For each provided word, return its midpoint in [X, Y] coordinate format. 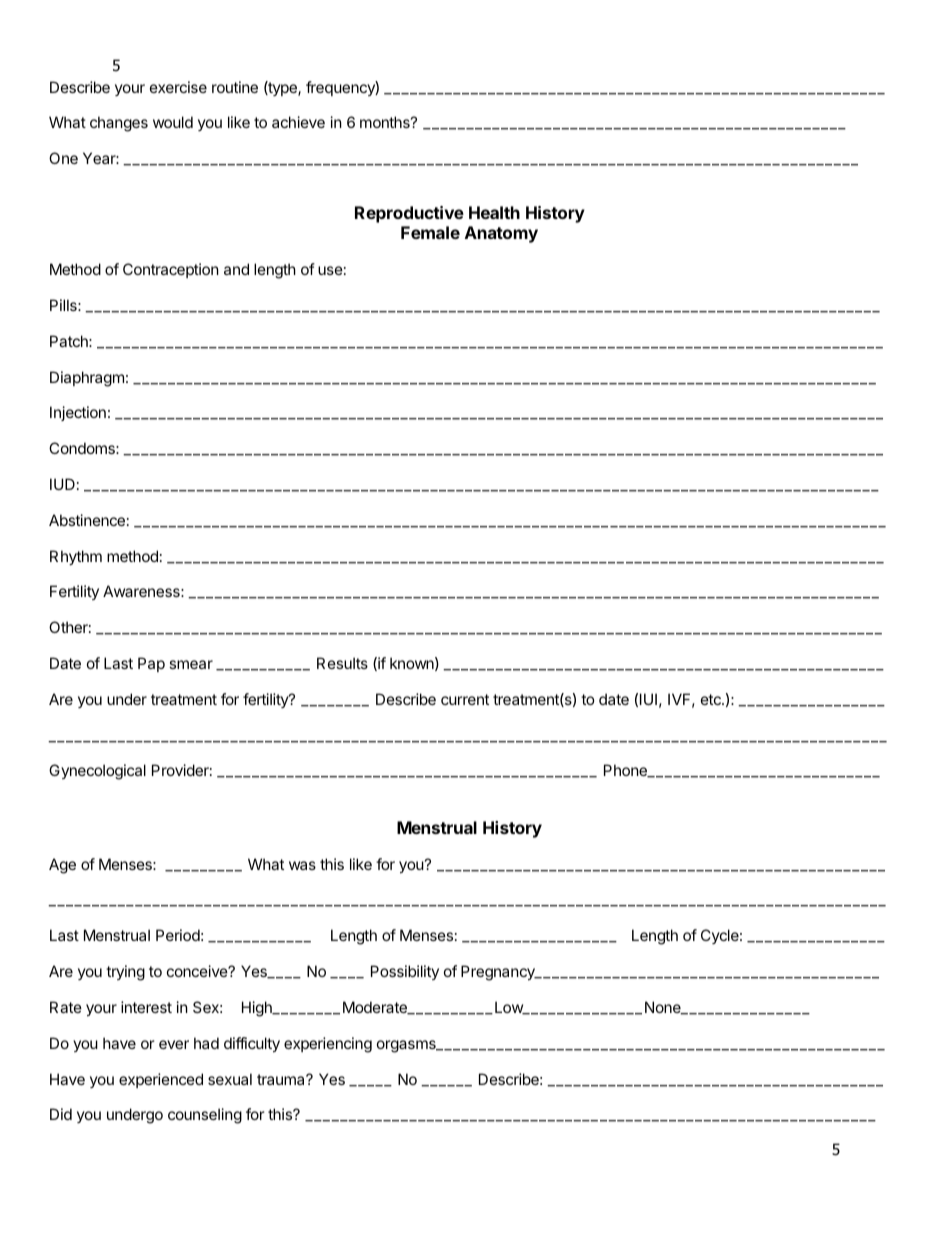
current [465, 699]
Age [62, 866]
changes [119, 124]
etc [712, 699]
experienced [161, 1080]
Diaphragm [87, 379]
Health [494, 212]
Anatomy [501, 234]
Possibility [405, 972]
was [302, 865]
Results [342, 663]
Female [430, 232]
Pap [151, 664]
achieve [298, 122]
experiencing [328, 1045]
